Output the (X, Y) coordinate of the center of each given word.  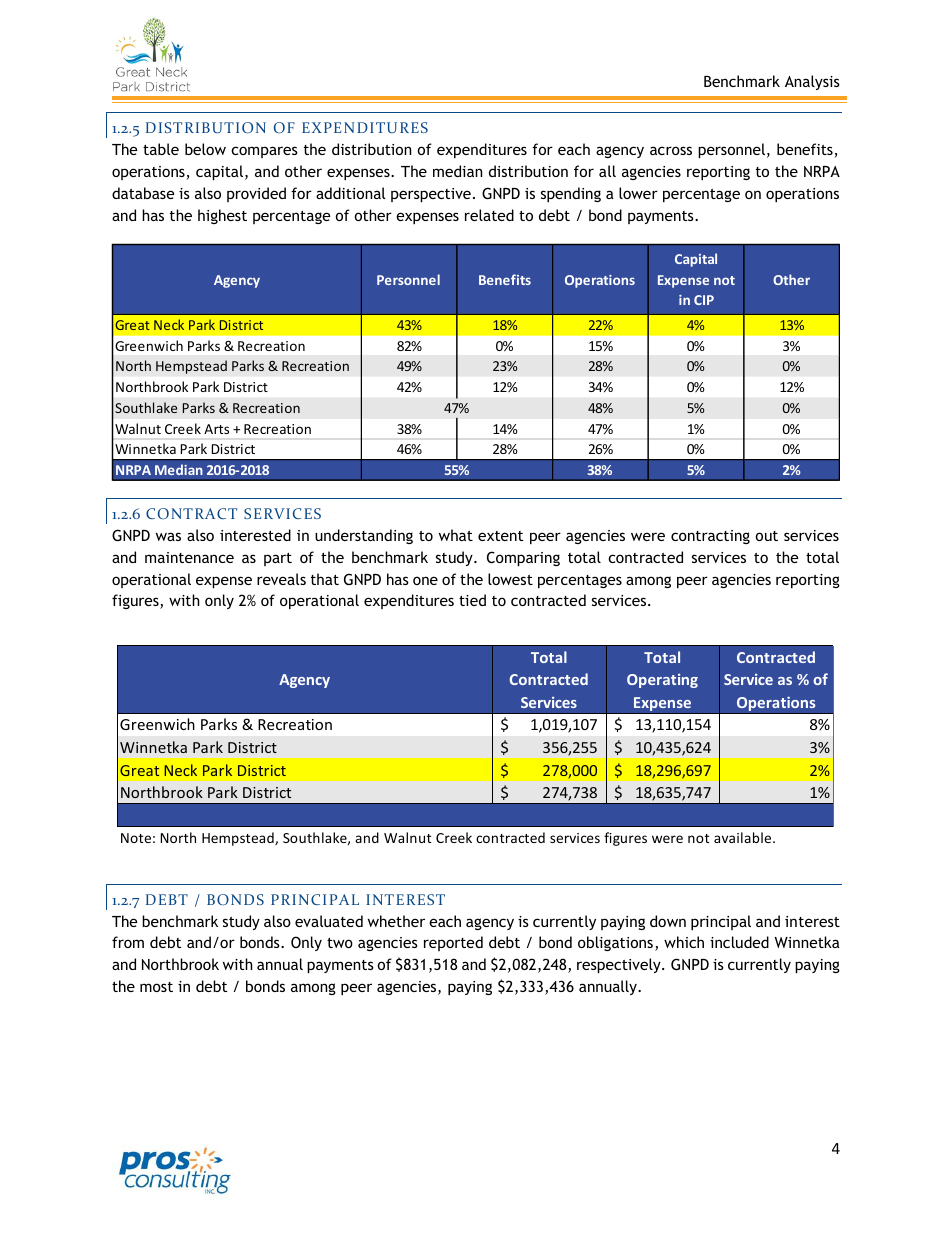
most (156, 987)
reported (453, 943)
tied (472, 600)
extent (500, 536)
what (456, 535)
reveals (281, 579)
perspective (431, 195)
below (205, 149)
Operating (662, 681)
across (671, 150)
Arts (216, 429)
